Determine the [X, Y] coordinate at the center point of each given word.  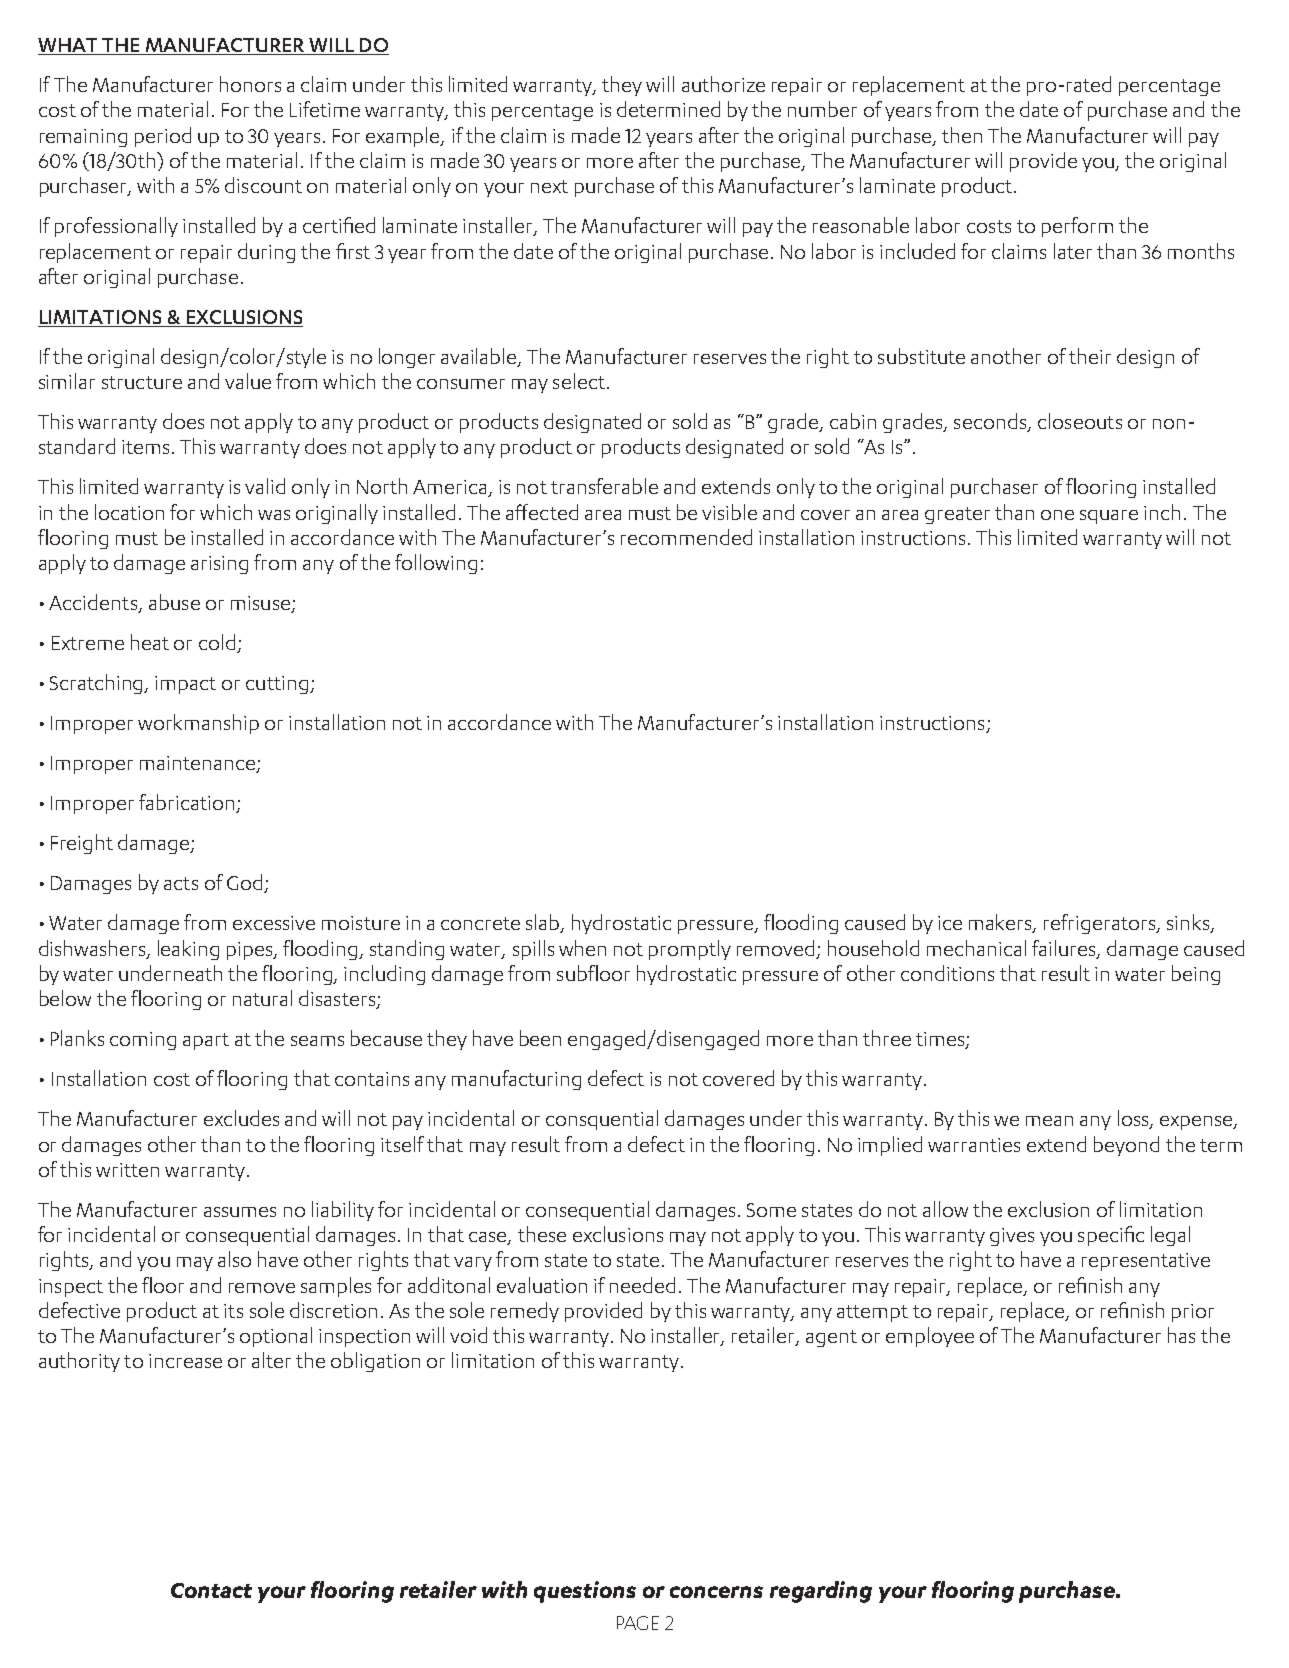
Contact [211, 1590]
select [579, 381]
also [234, 1259]
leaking [188, 950]
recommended [686, 537]
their [1090, 356]
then [962, 135]
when [582, 948]
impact [185, 685]
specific [1111, 1236]
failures [1065, 949]
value [248, 381]
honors [250, 84]
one [1057, 515]
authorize [723, 84]
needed [642, 1285]
